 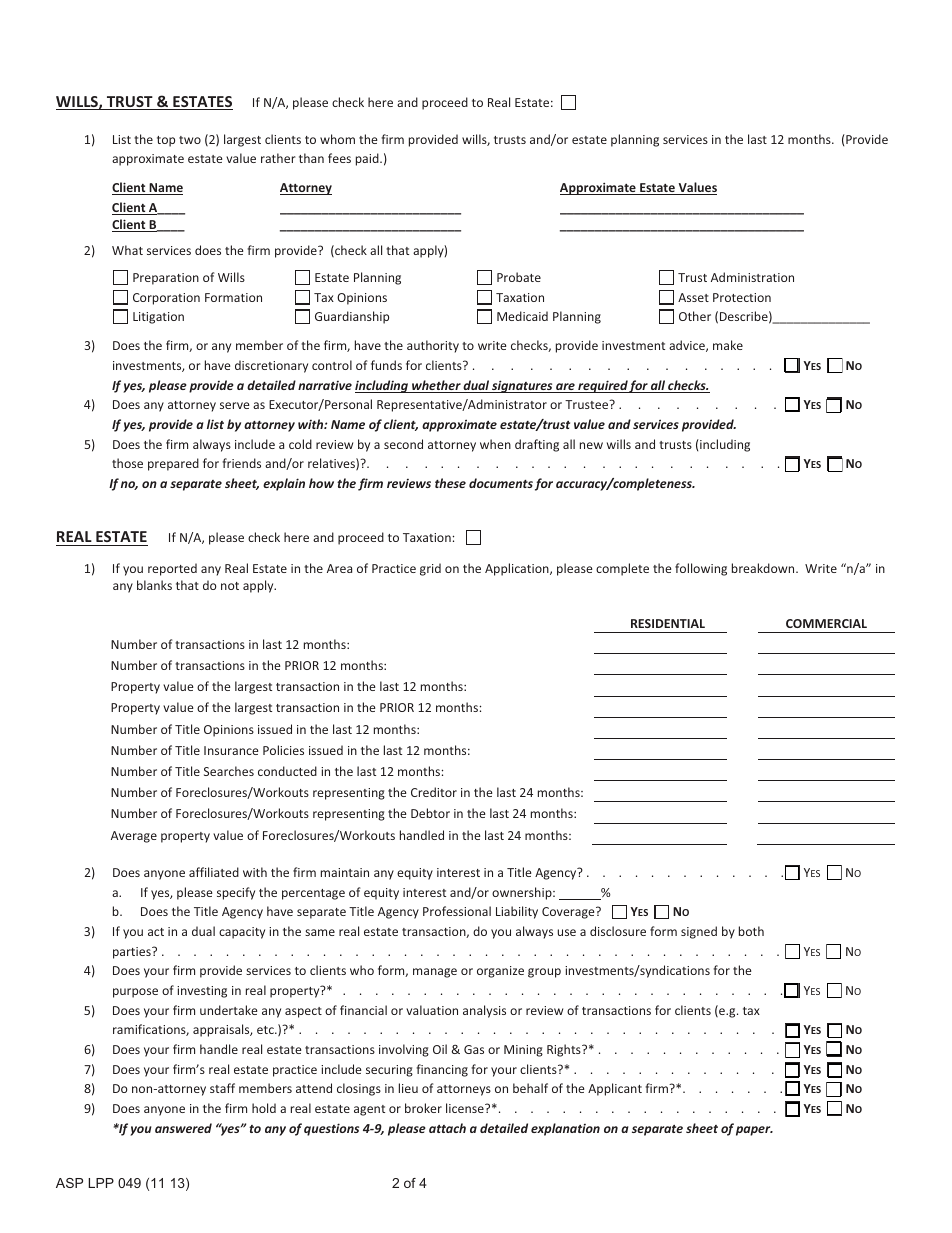 I want to click on two, so click(x=190, y=140).
